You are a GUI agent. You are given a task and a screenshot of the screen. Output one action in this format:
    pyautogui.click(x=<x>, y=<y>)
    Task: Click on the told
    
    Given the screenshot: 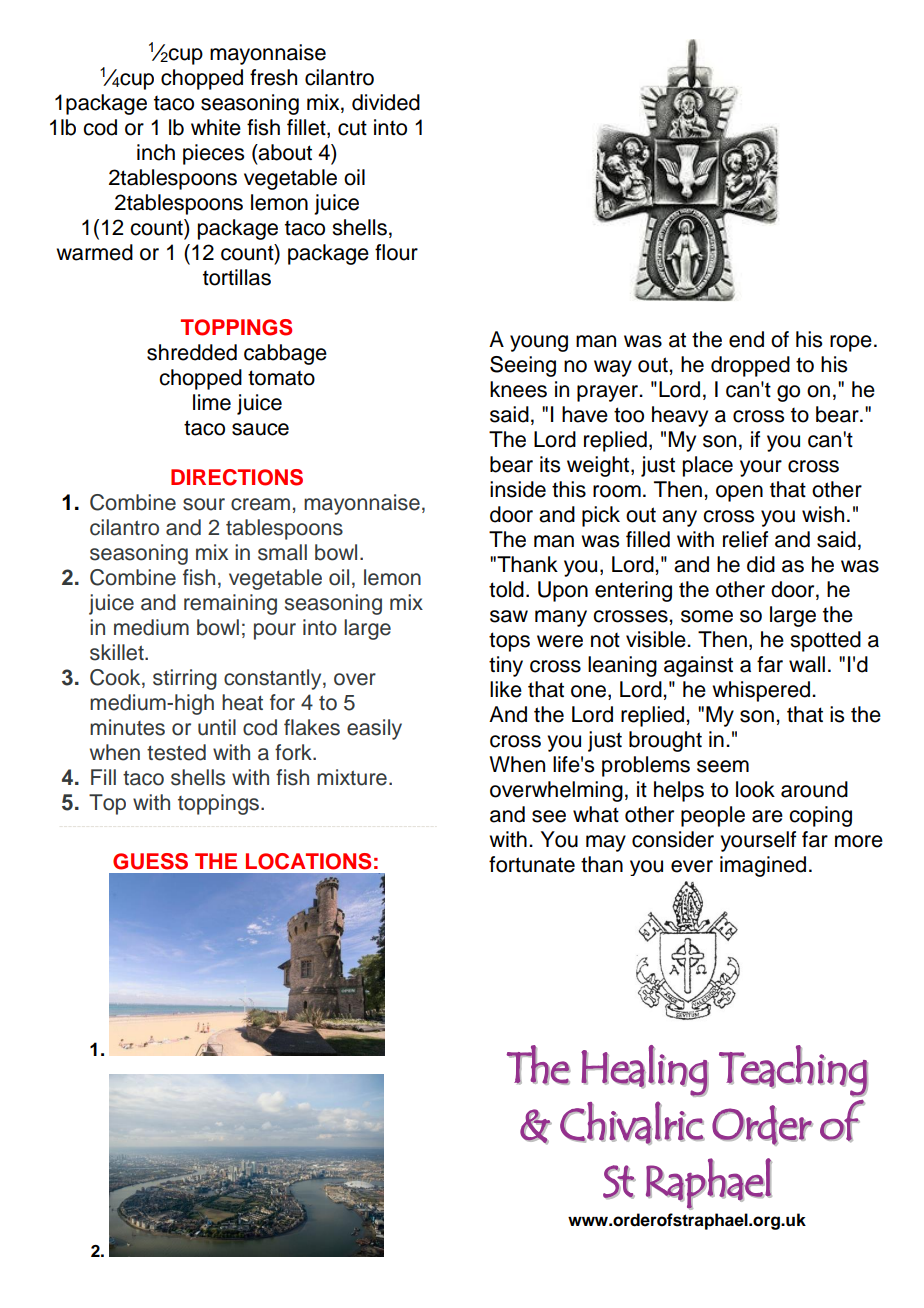 What is the action you would take?
    pyautogui.click(x=506, y=589)
